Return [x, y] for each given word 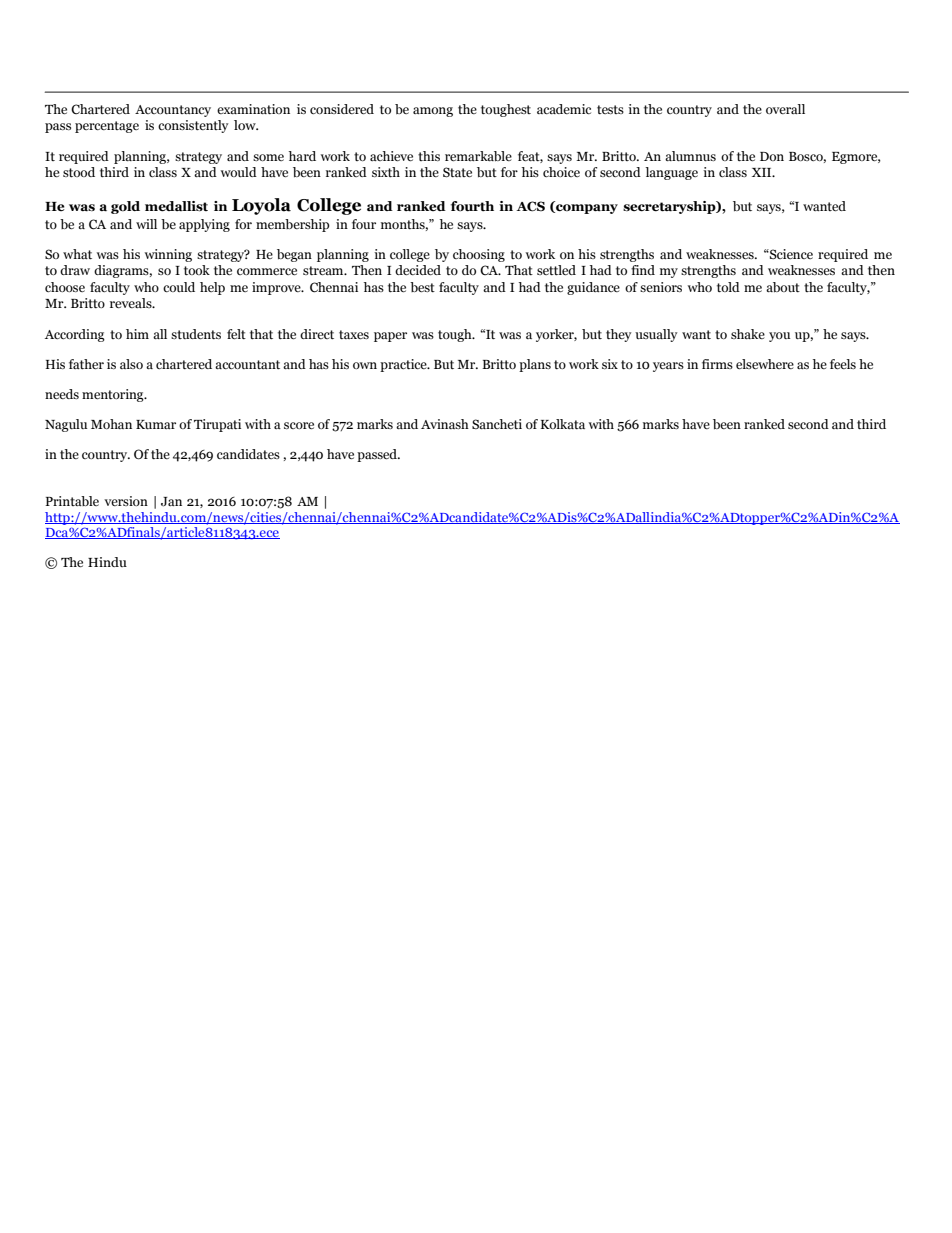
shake [748, 334]
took [197, 270]
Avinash [445, 424]
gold [125, 207]
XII [763, 172]
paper [390, 337]
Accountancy [173, 111]
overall [785, 109]
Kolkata [563, 424]
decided [418, 270]
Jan [171, 502]
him [137, 334]
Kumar [156, 424]
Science [790, 254]
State [457, 172]
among [433, 112]
